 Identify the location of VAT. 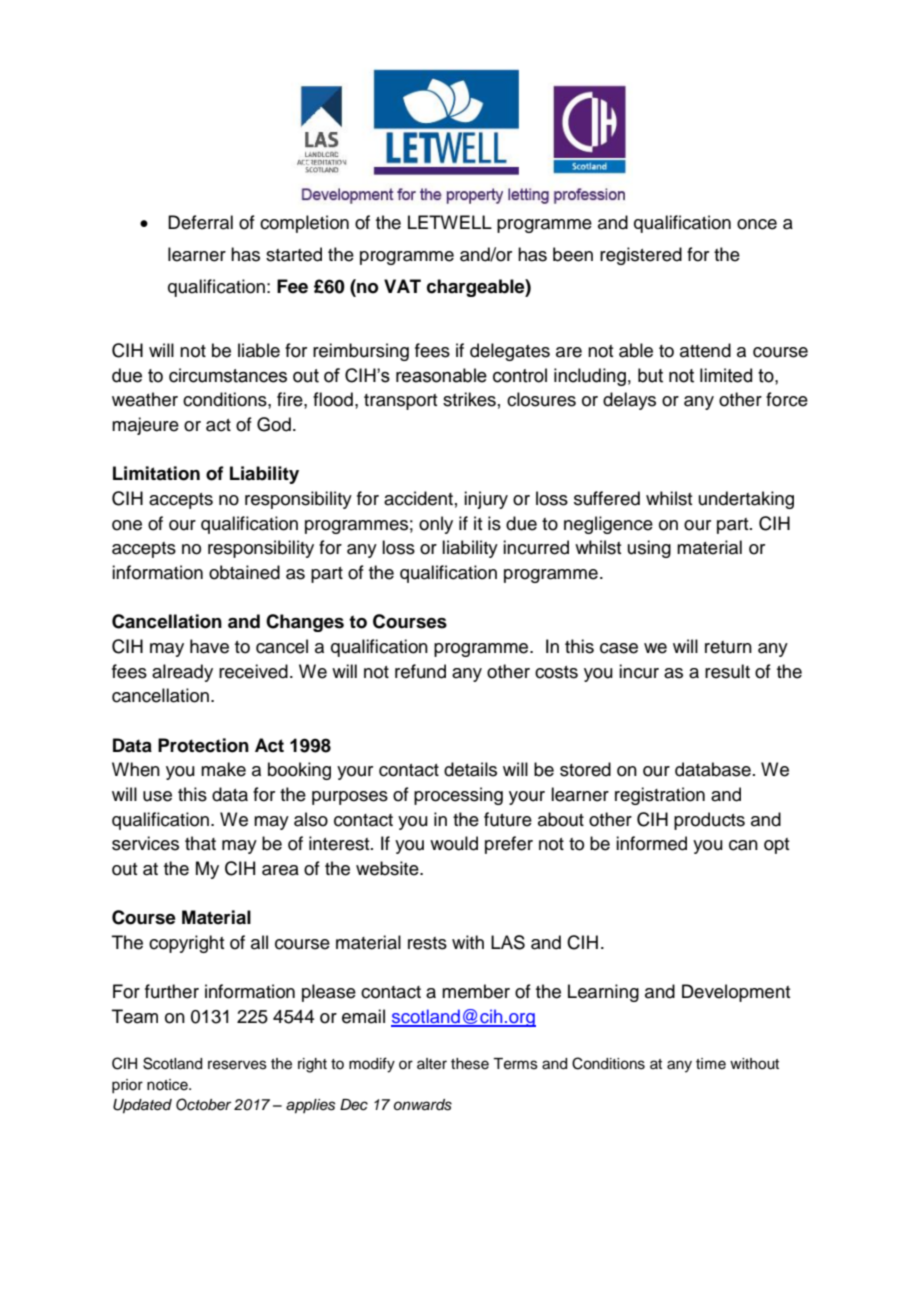
(402, 286).
